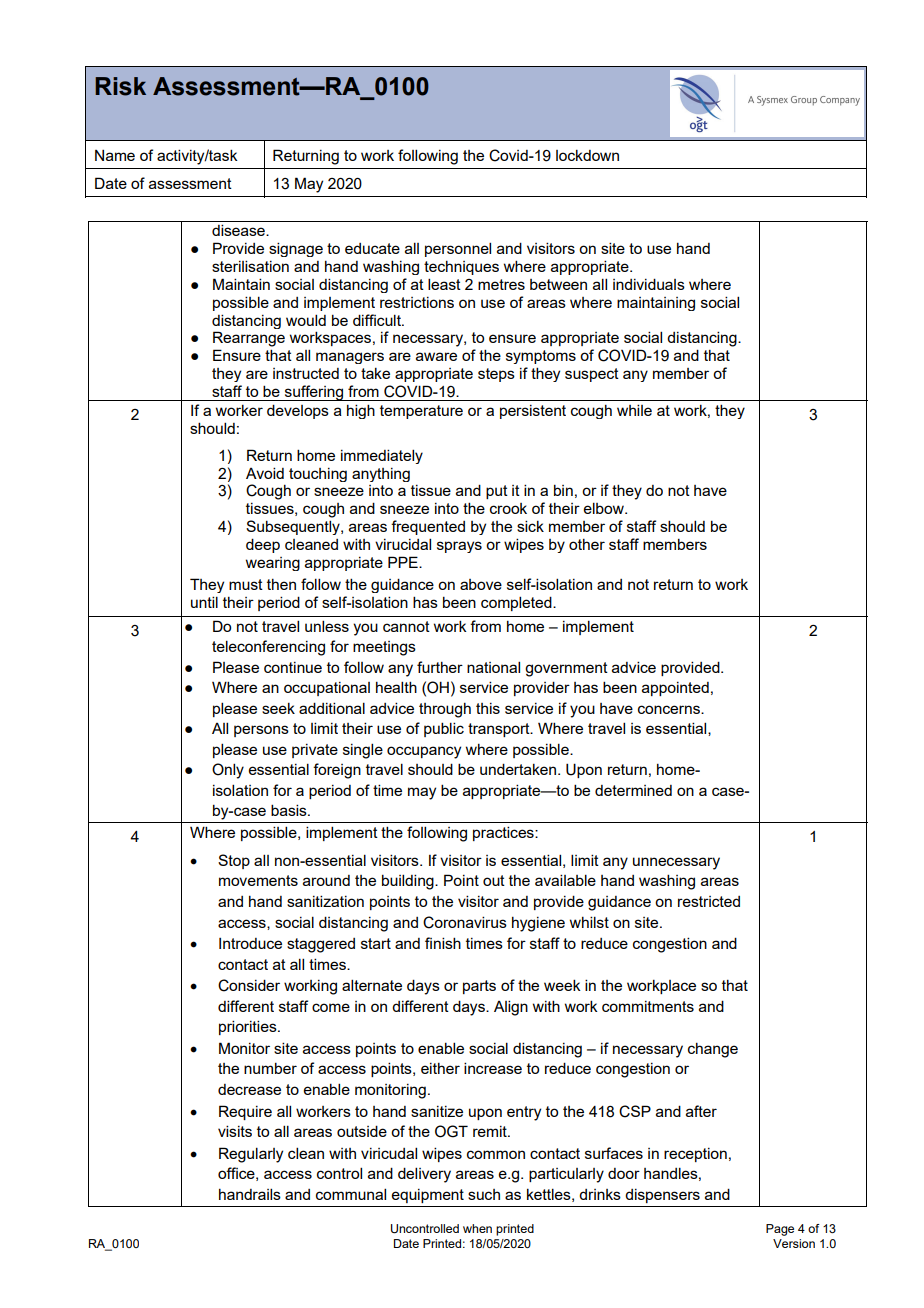 This screenshot has height=1308, width=924. Describe the element at coordinates (251, 1155) in the screenshot. I see `Regularly` at that location.
